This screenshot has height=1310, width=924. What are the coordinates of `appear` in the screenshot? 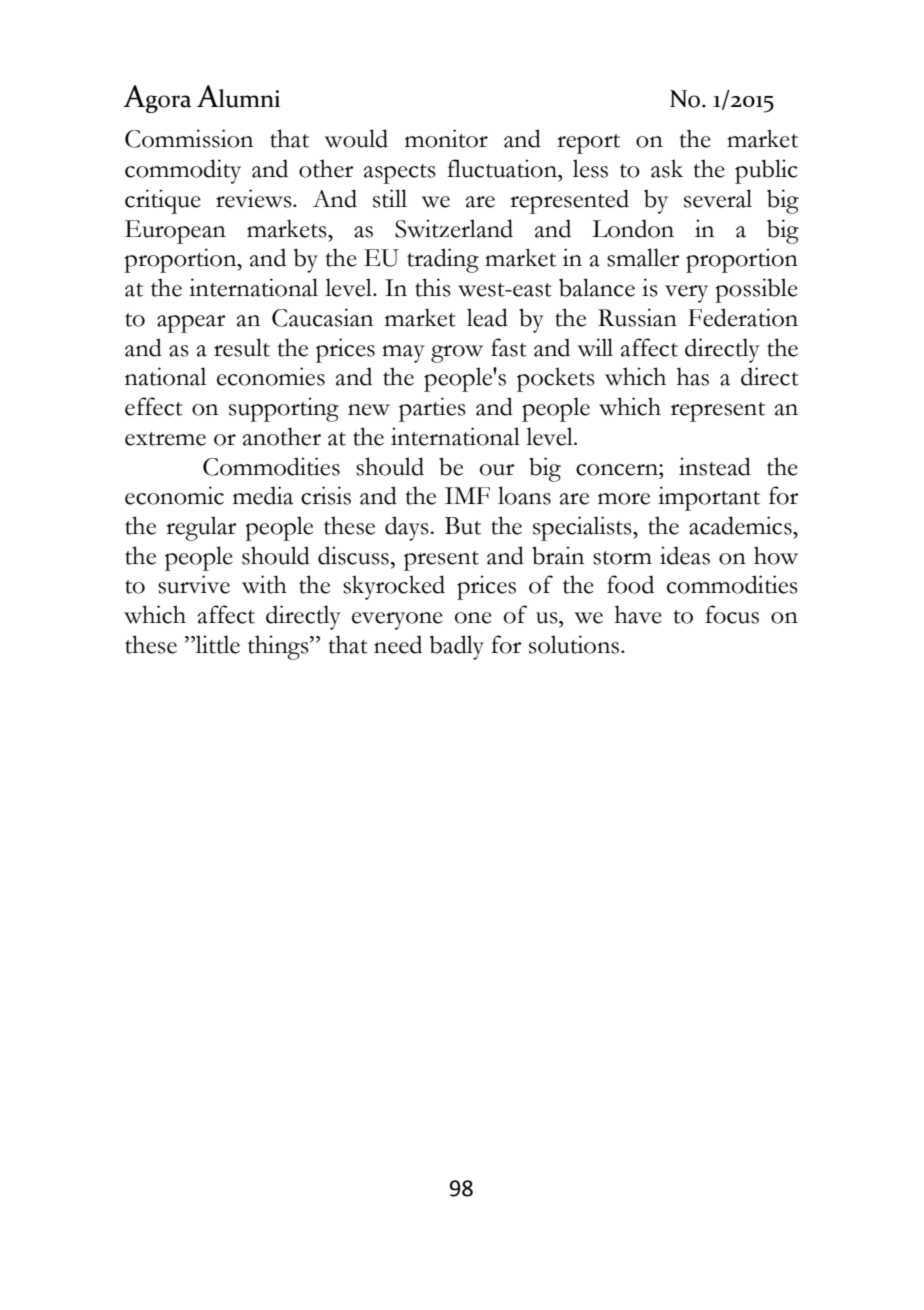 It's located at (191, 324).
